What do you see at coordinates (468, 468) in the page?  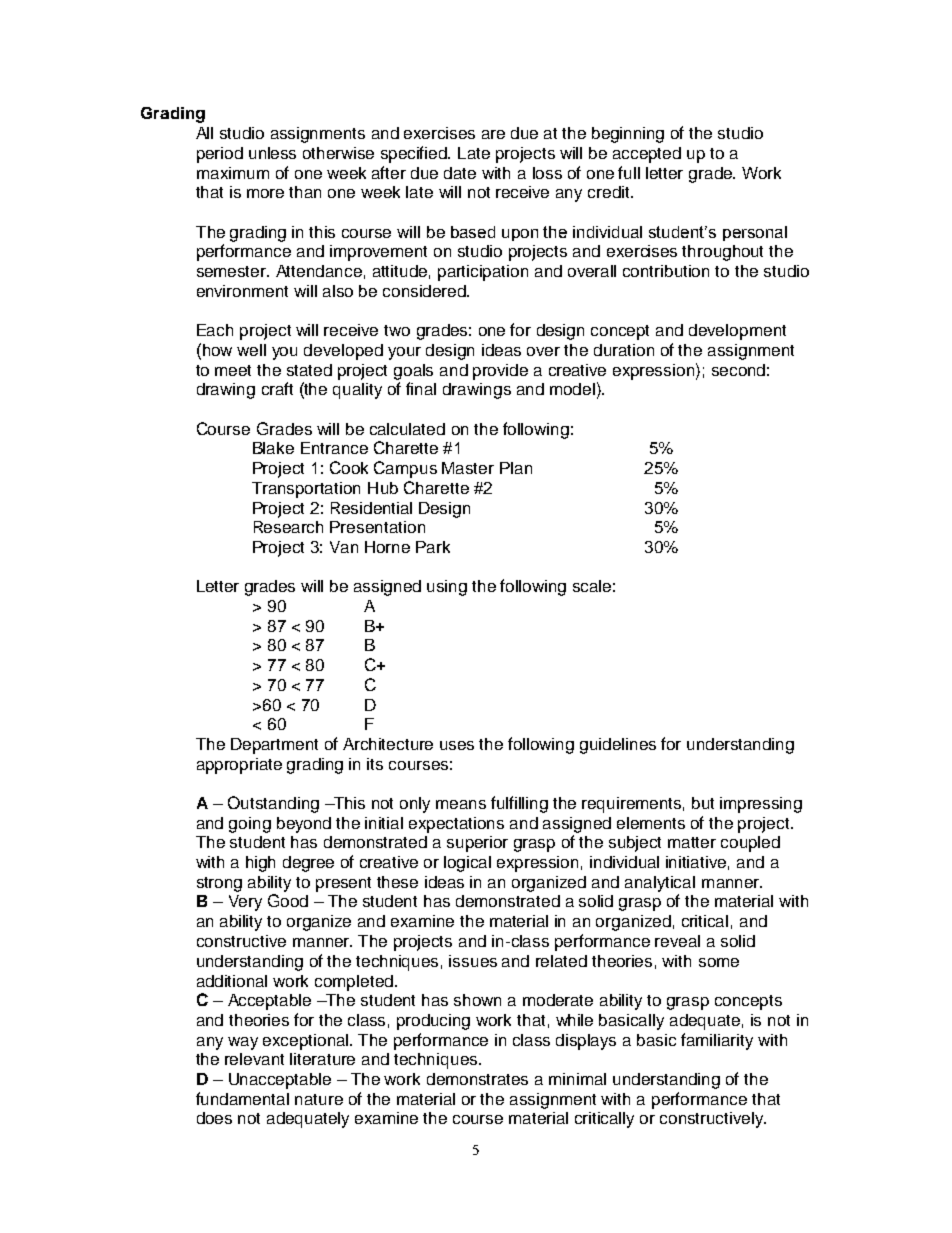 I see `Master` at bounding box center [468, 468].
